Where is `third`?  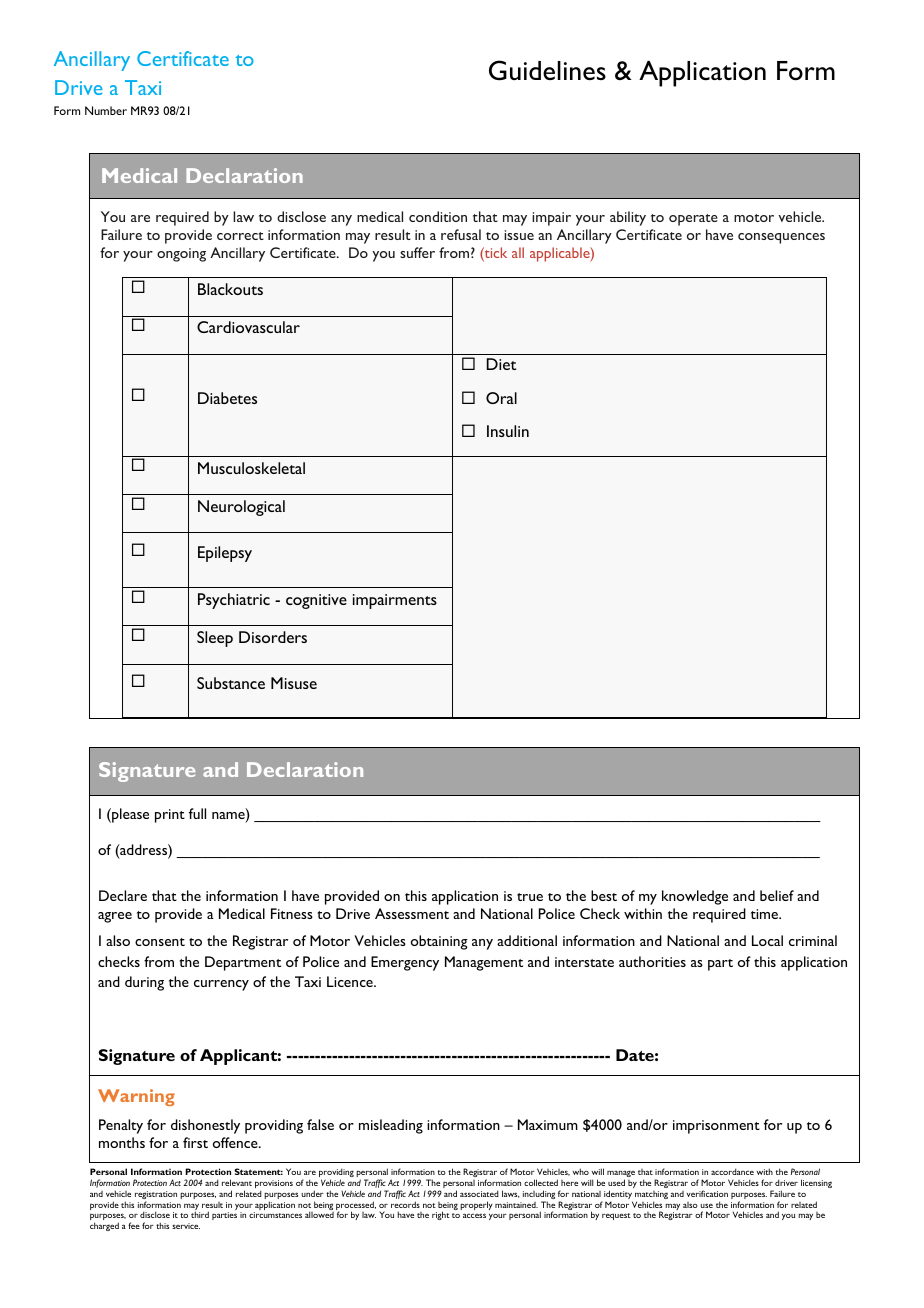 third is located at coordinates (200, 1214).
